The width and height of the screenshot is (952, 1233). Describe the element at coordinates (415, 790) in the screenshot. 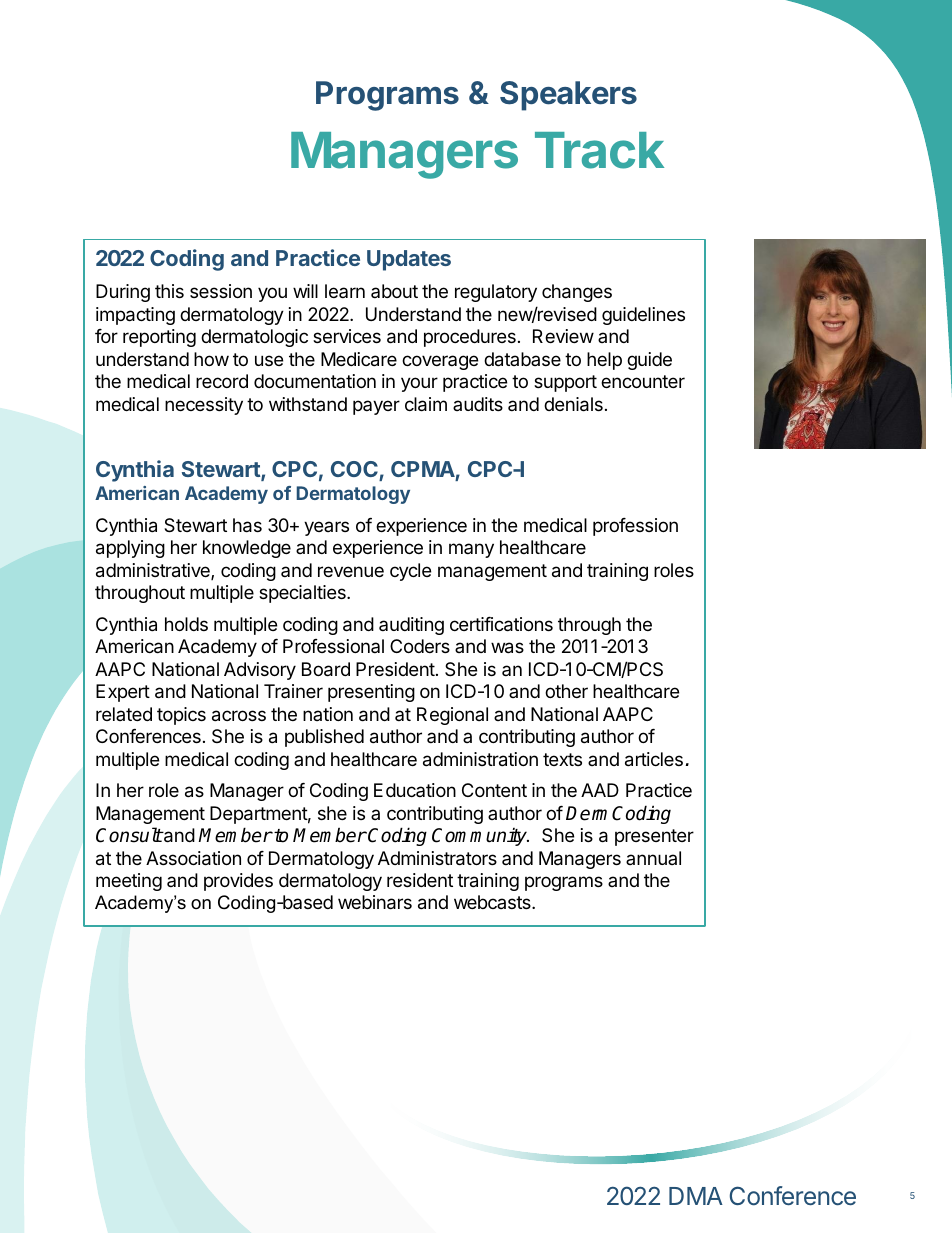

I see `Education` at that location.
